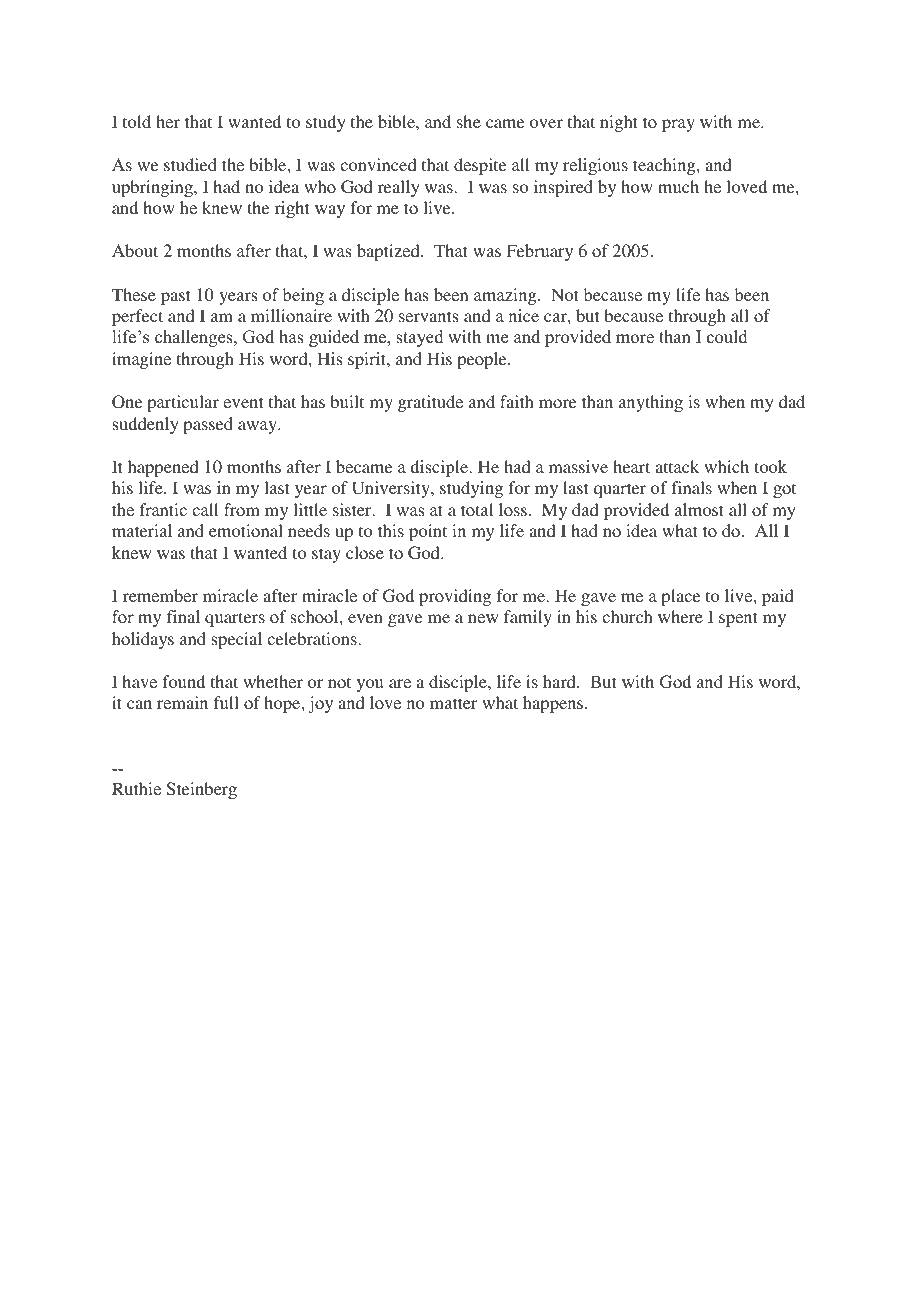 The width and height of the screenshot is (924, 1308). What do you see at coordinates (175, 297) in the screenshot?
I see `past` at bounding box center [175, 297].
